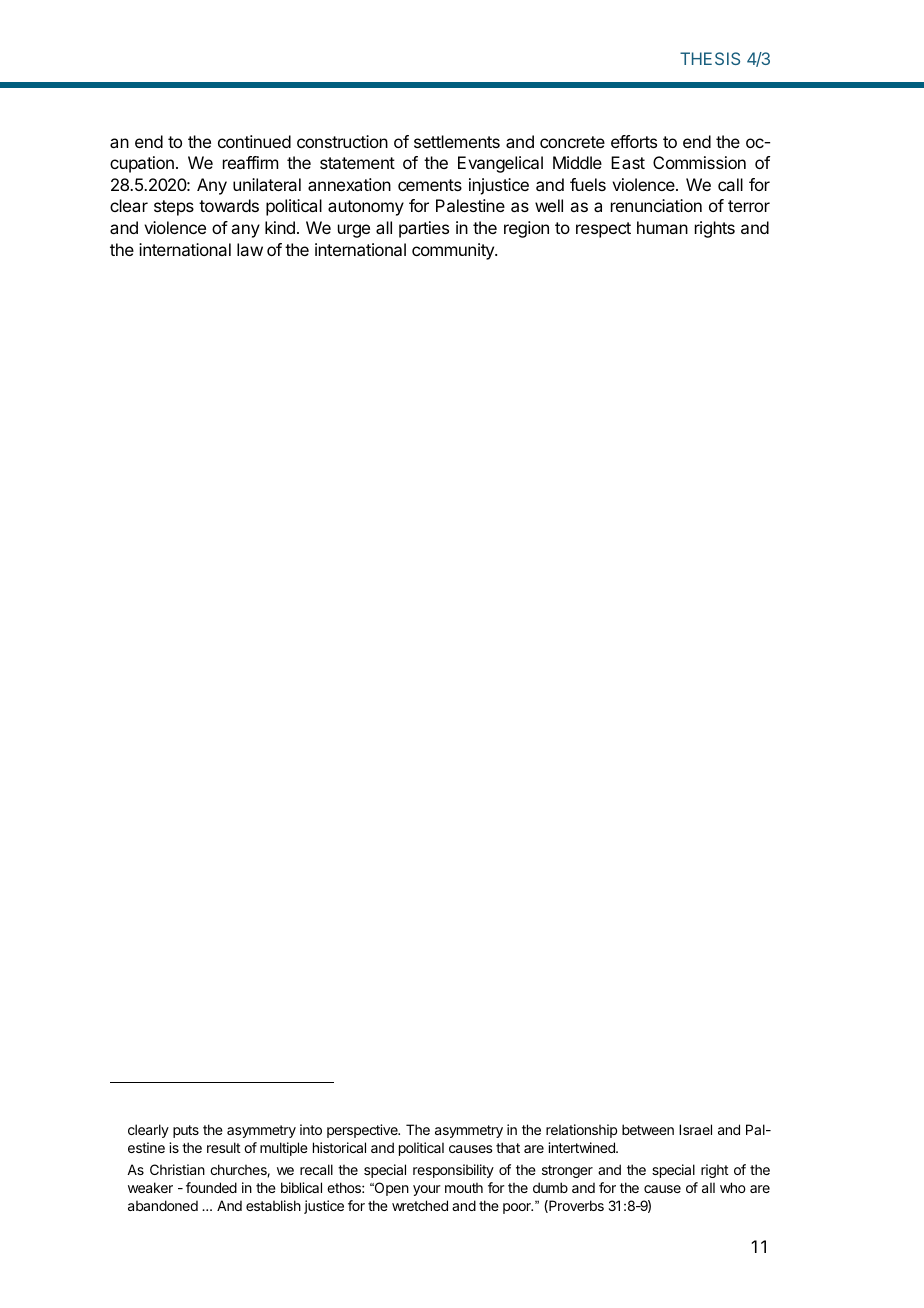 The image size is (924, 1308). Describe the element at coordinates (453, 1171) in the page. I see `responsibility` at that location.
